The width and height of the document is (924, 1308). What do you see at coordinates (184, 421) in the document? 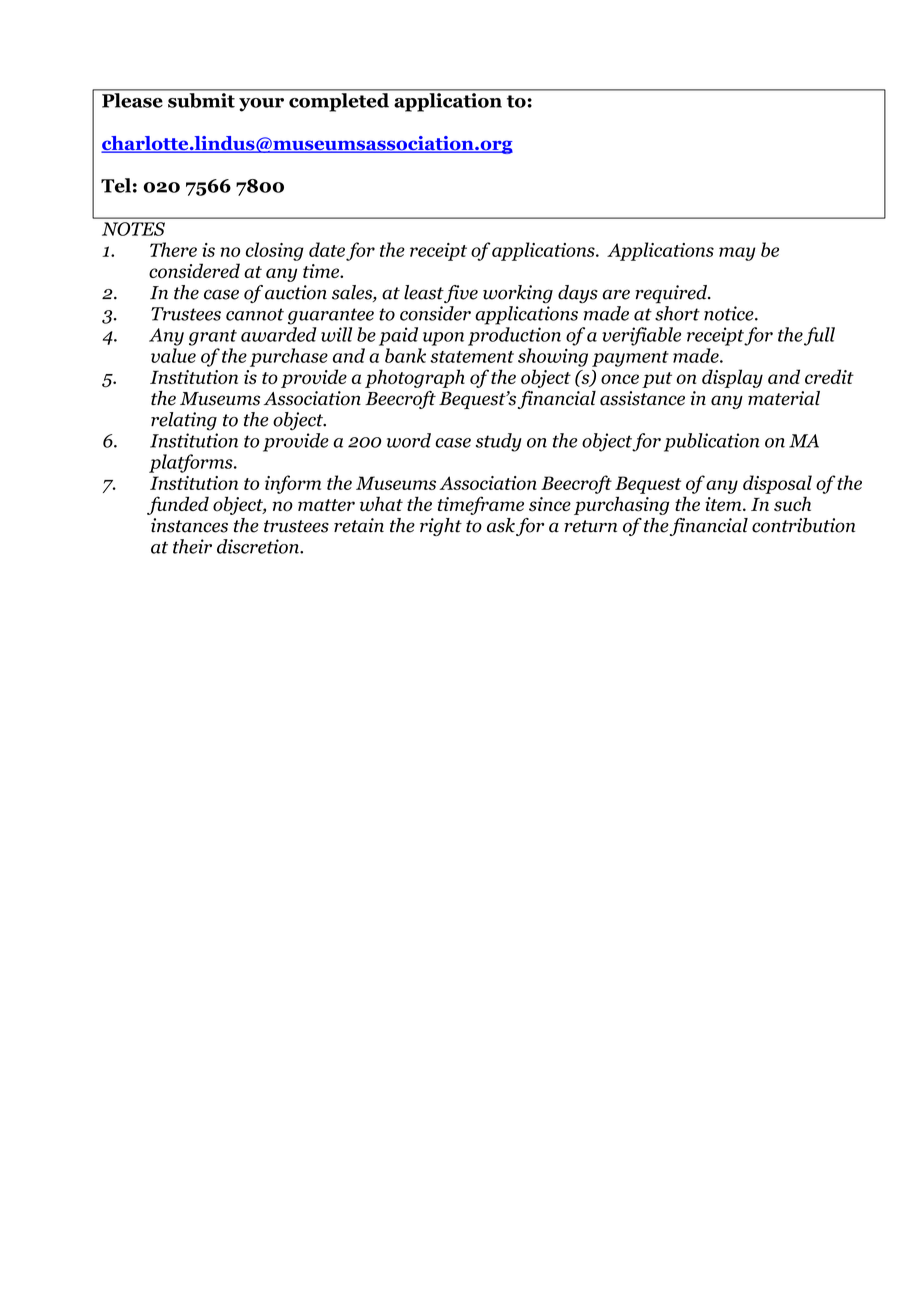
I see `relating` at bounding box center [184, 421].
